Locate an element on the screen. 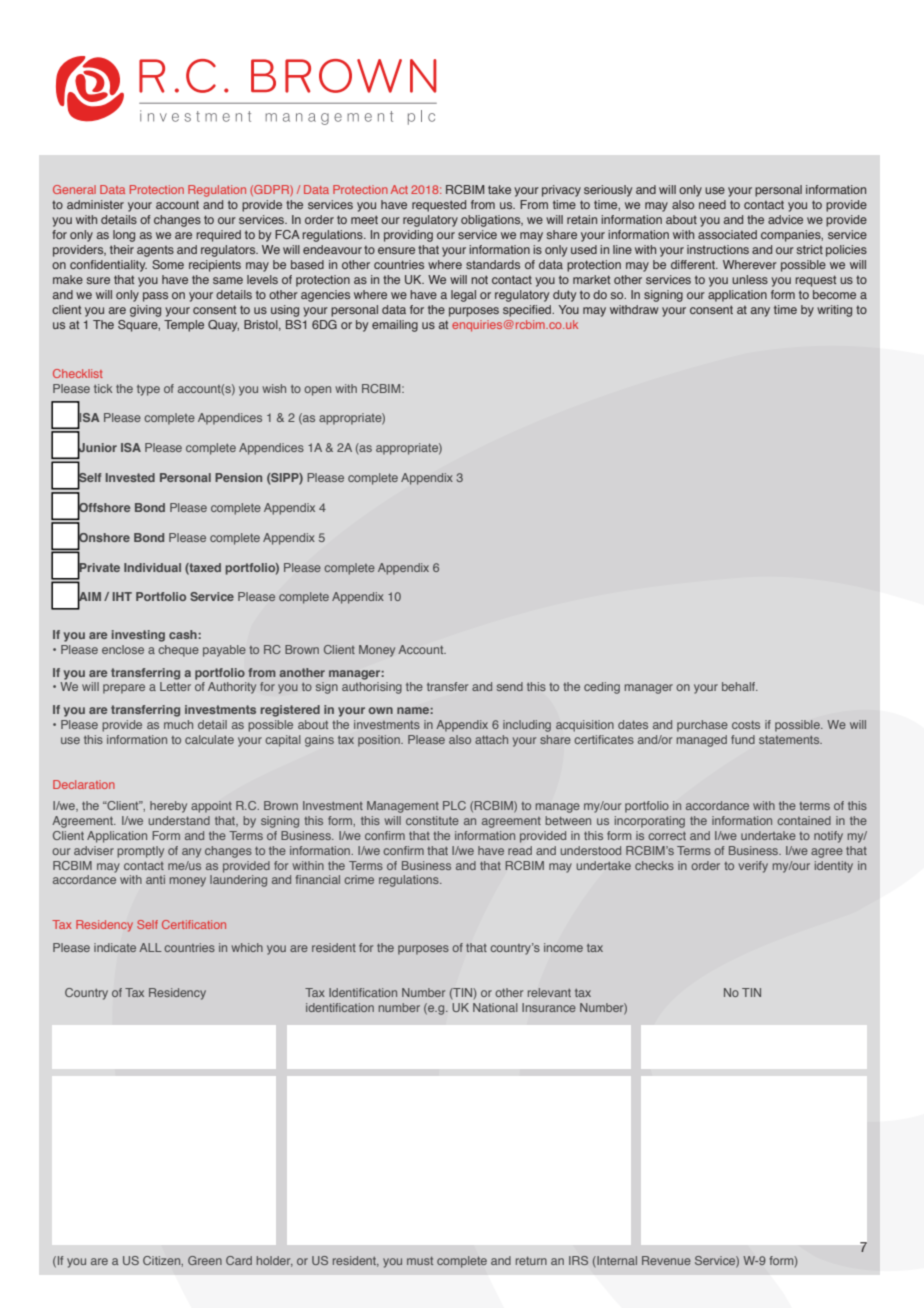 The height and width of the screenshot is (1308, 924). National is located at coordinates (495, 1007).
